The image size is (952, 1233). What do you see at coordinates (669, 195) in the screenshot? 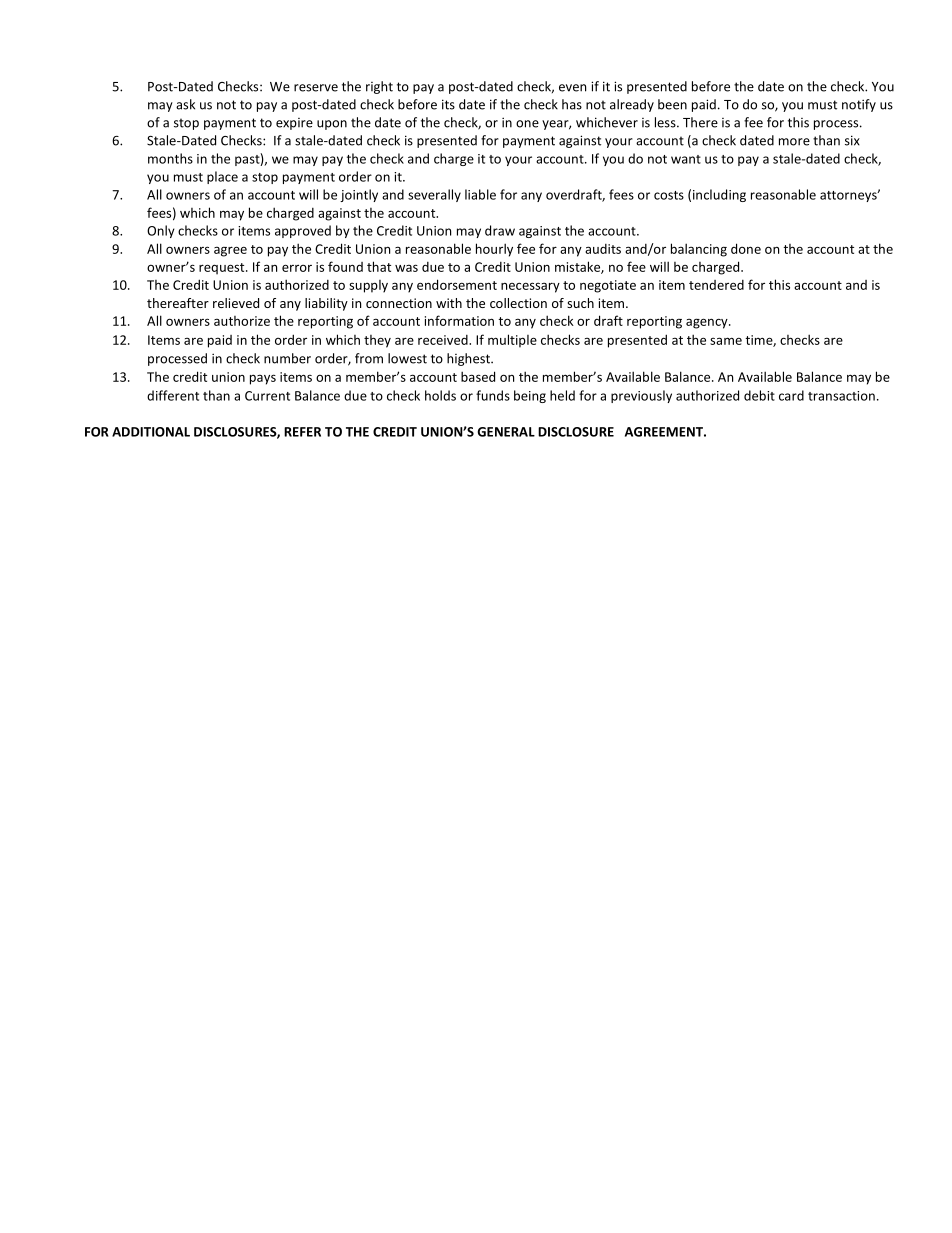
I see `costs` at bounding box center [669, 195].
